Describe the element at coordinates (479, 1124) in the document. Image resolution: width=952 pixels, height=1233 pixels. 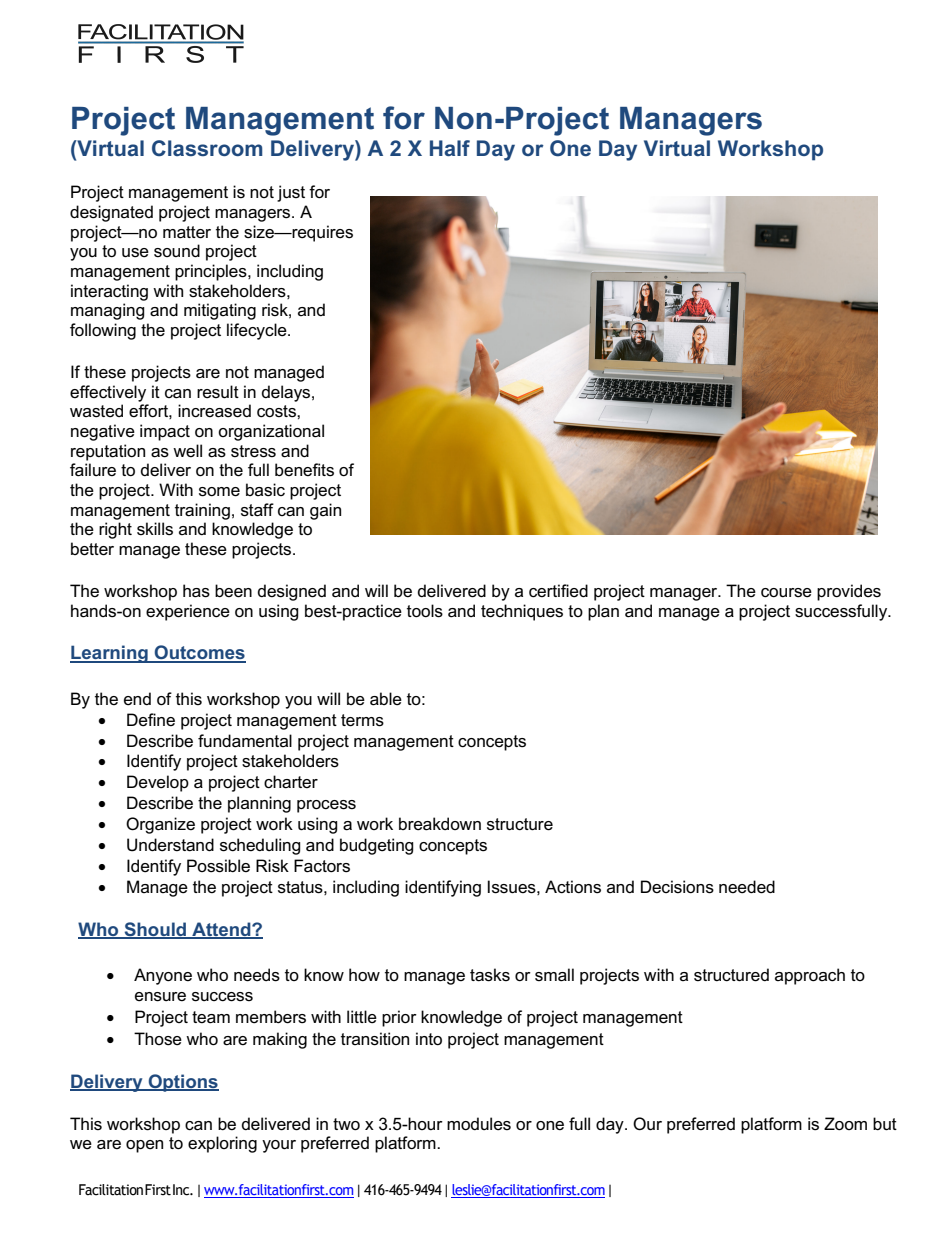
I see `modules` at that location.
